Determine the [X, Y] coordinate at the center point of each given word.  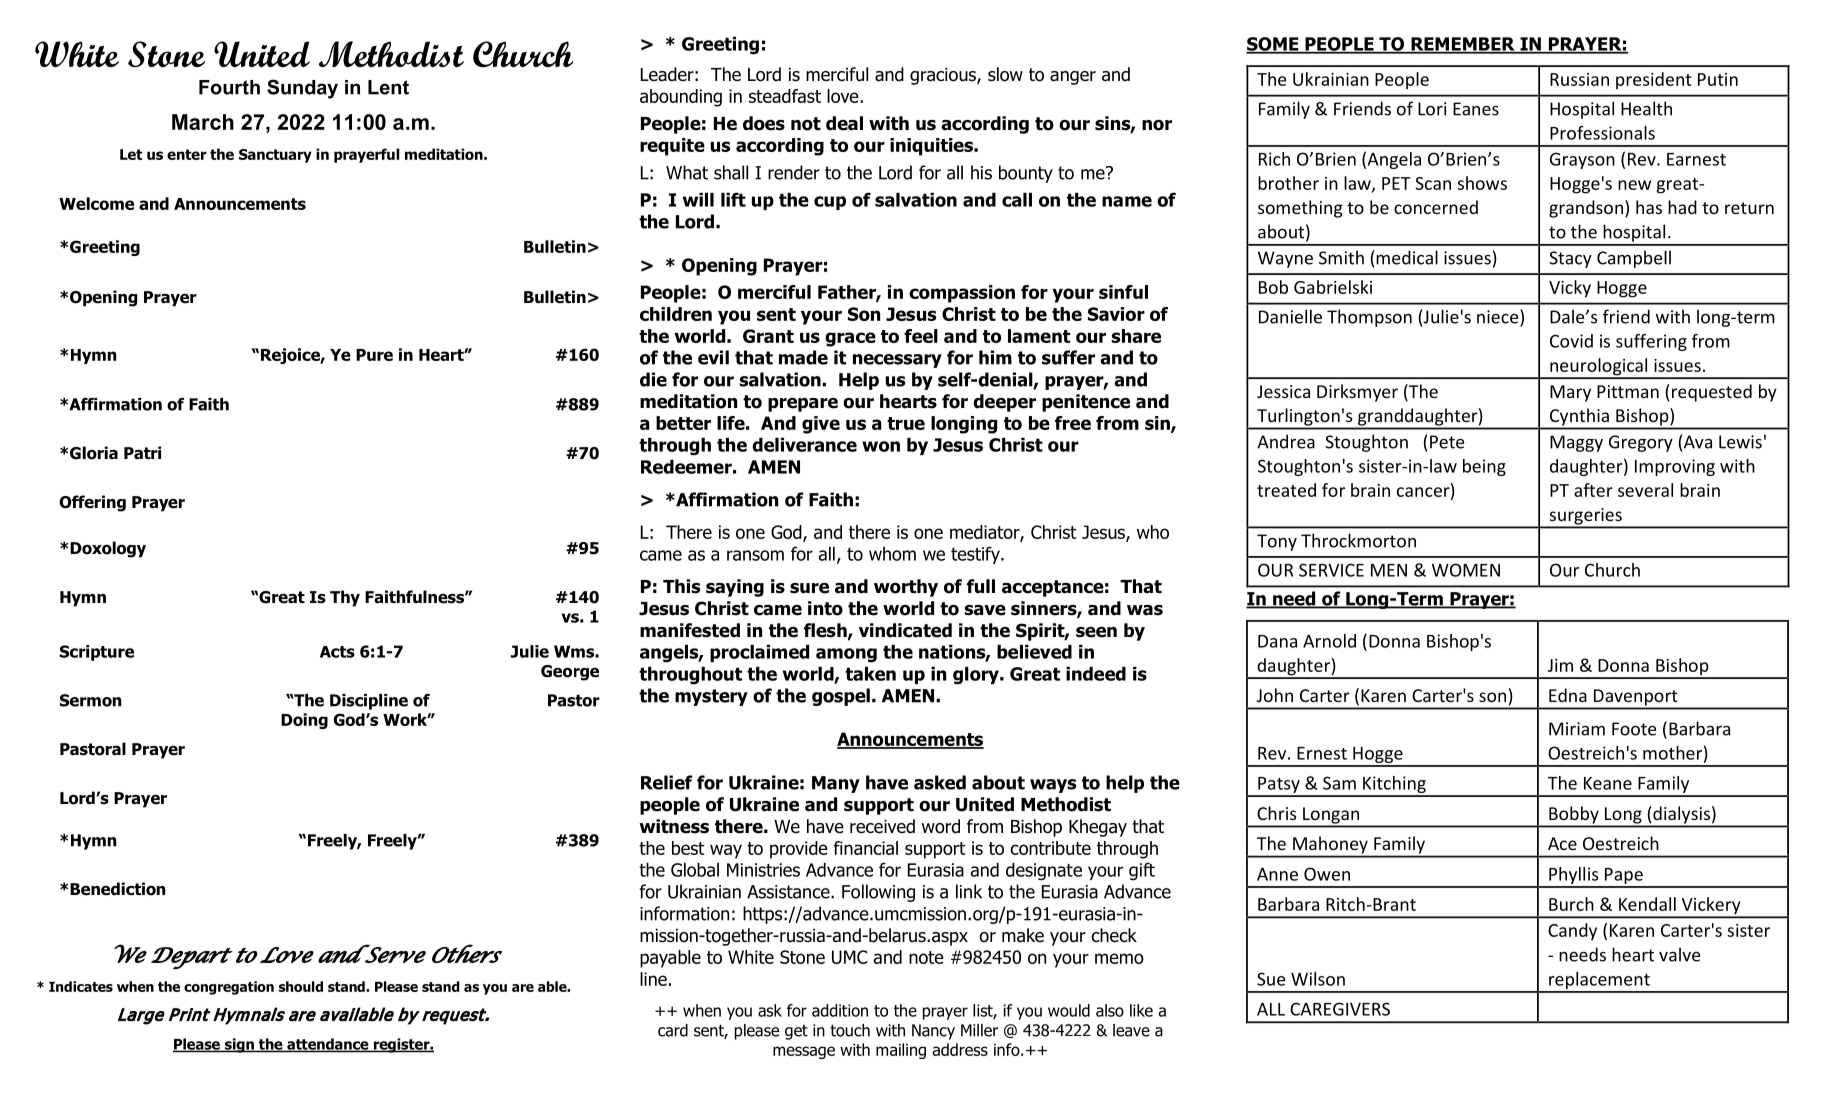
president [1653, 81]
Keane [1608, 783]
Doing [304, 721]
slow [1005, 74]
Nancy [933, 1032]
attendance [328, 1045]
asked [940, 782]
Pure [374, 355]
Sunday [302, 89]
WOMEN [1466, 570]
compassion [962, 294]
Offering [93, 503]
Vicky [1570, 289]
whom [892, 554]
